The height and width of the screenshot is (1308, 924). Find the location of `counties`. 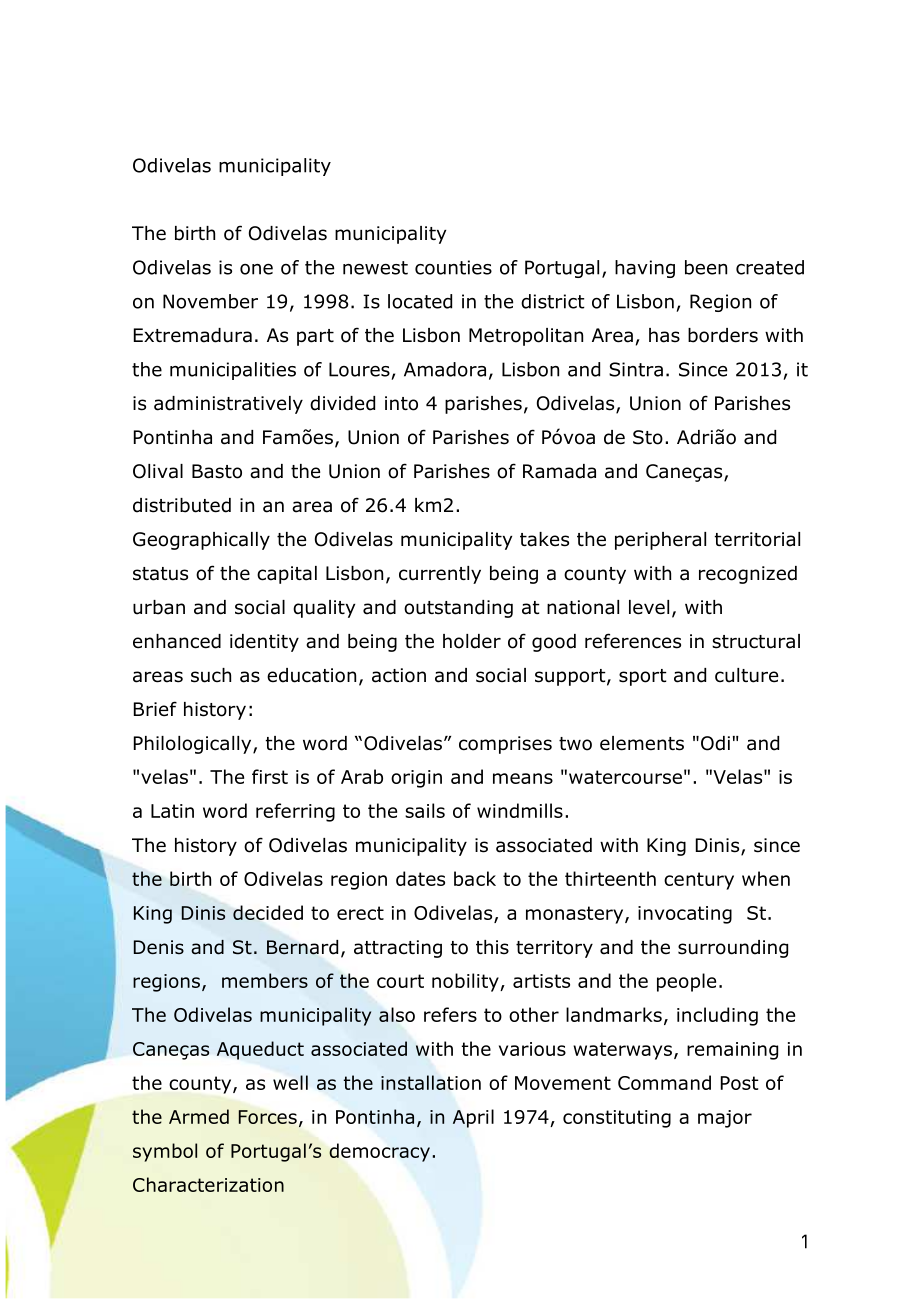

counties is located at coordinates (453, 267).
